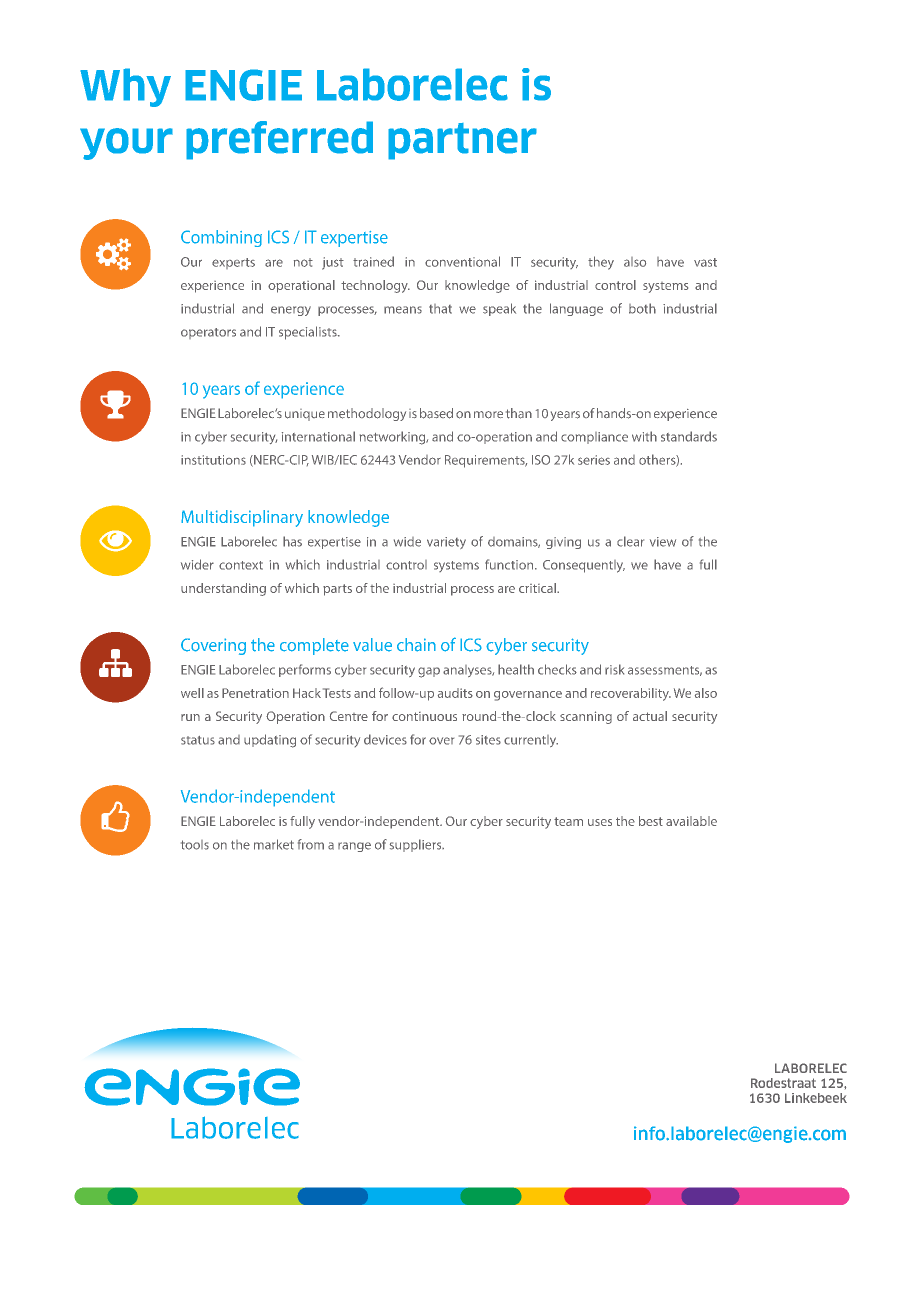 This screenshot has width=924, height=1308. I want to click on suppliers, so click(417, 845).
